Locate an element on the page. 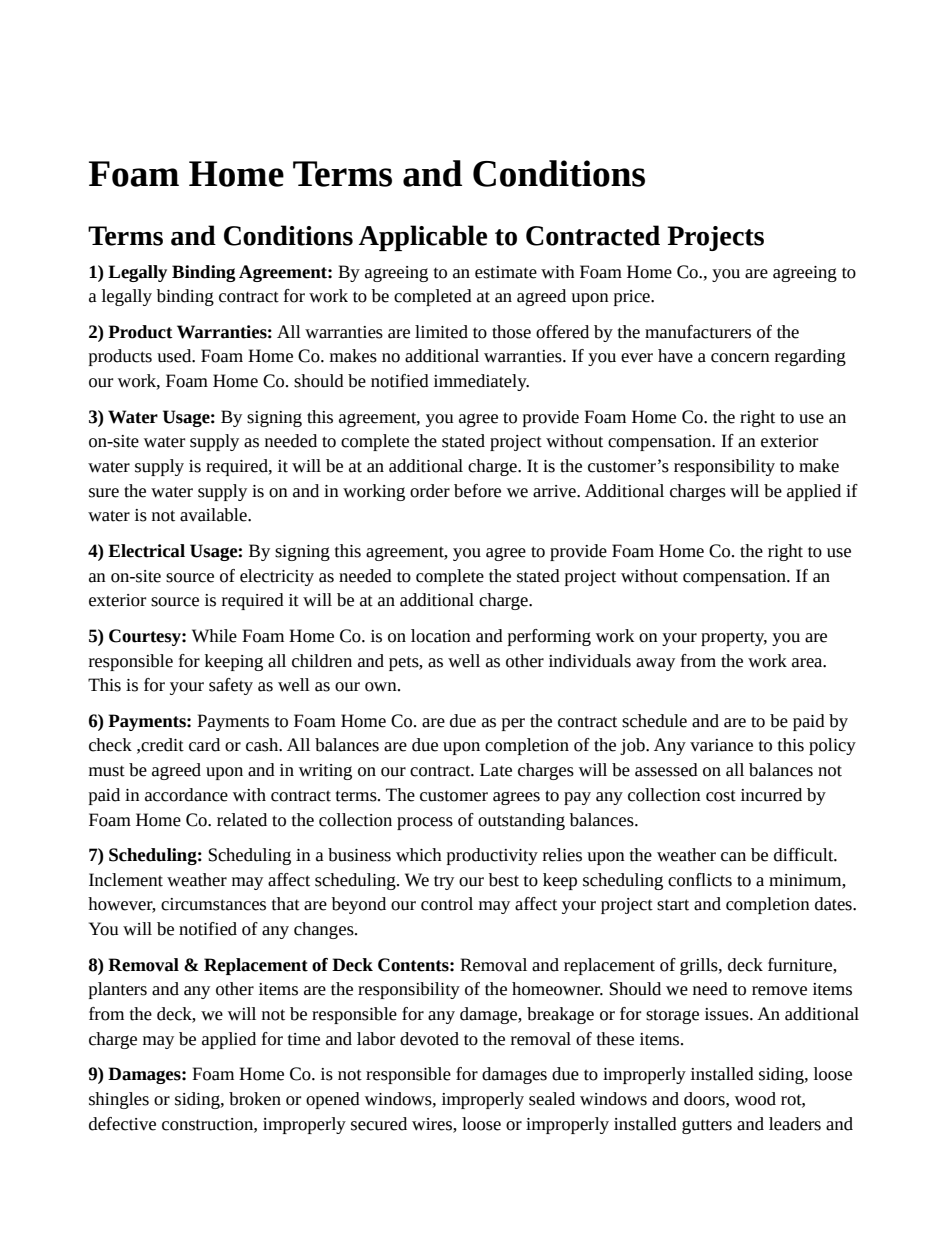  estimate is located at coordinates (506, 272).
